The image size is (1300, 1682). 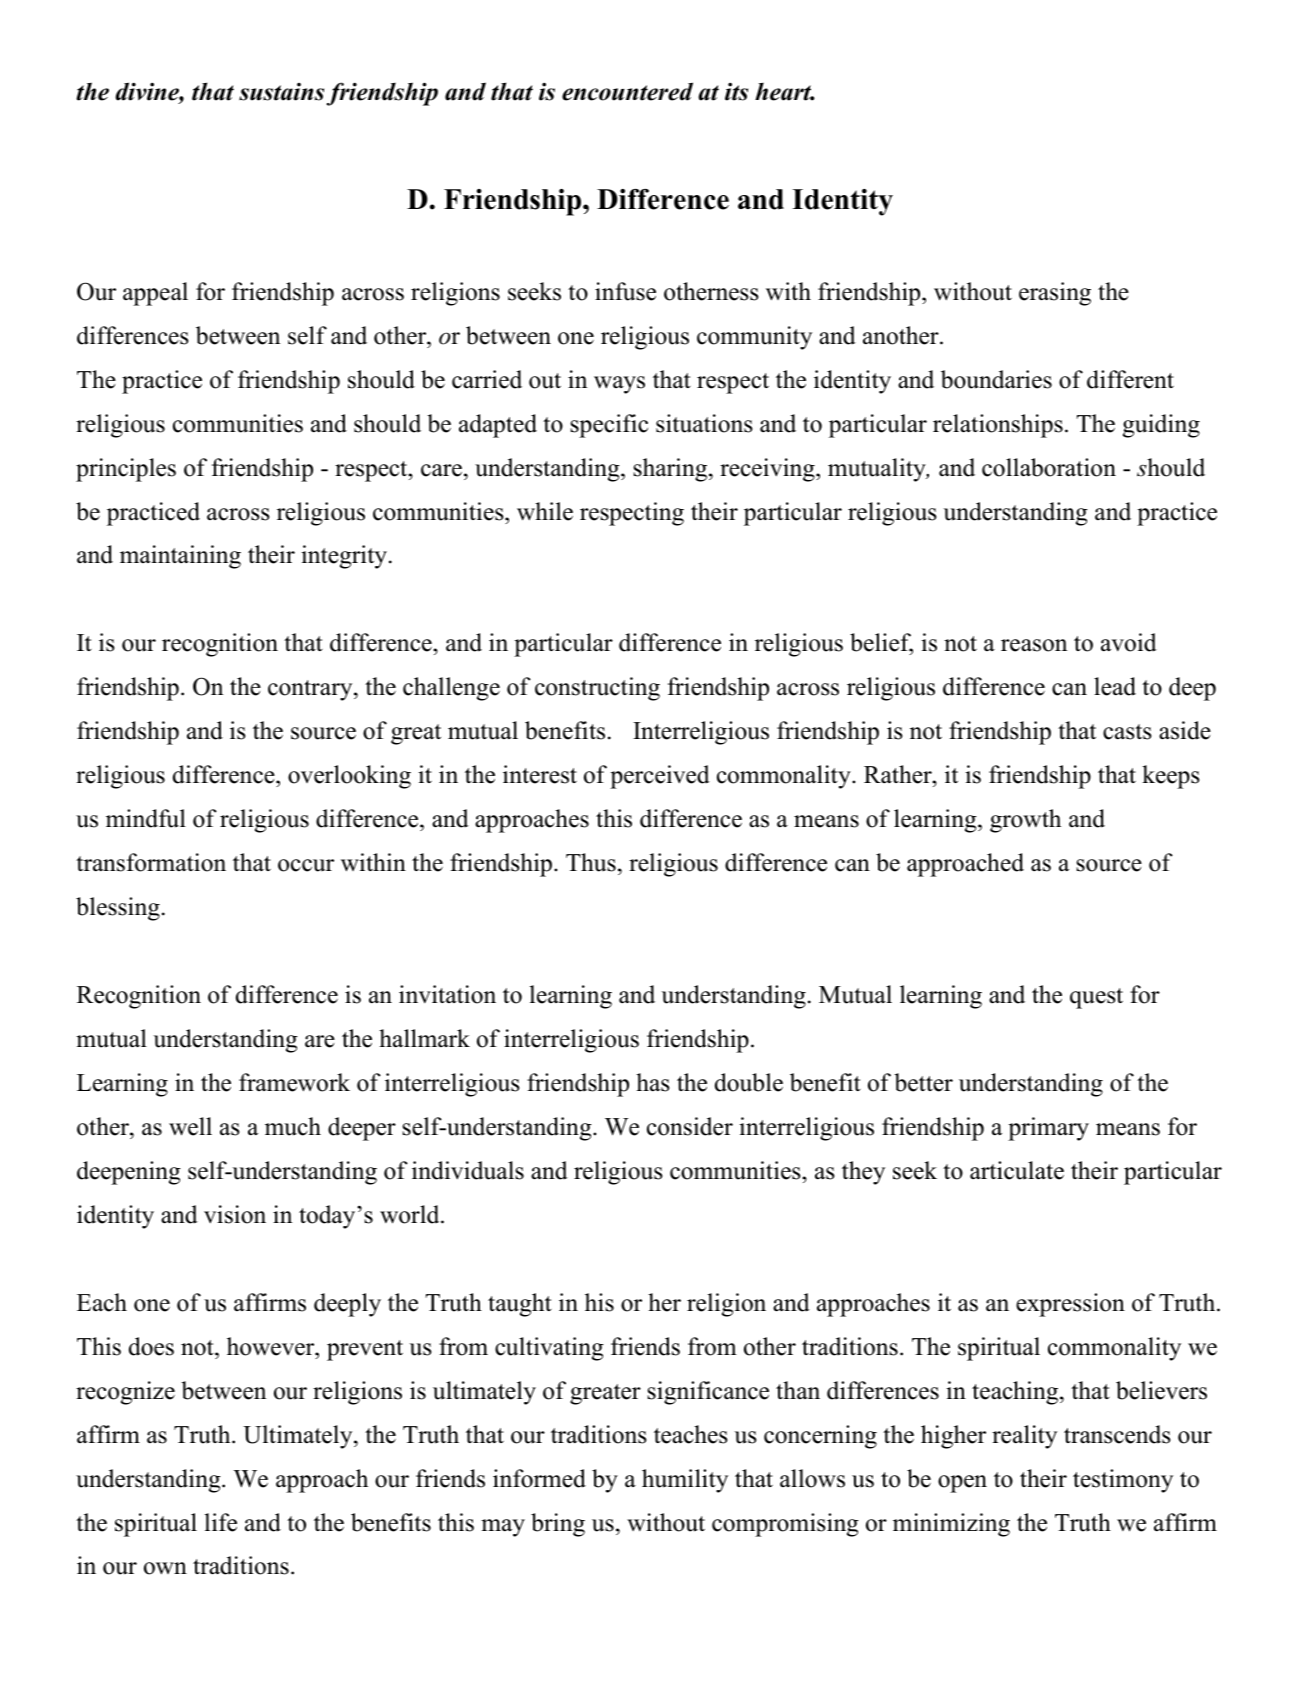 What do you see at coordinates (221, 1522) in the document?
I see `life` at bounding box center [221, 1522].
